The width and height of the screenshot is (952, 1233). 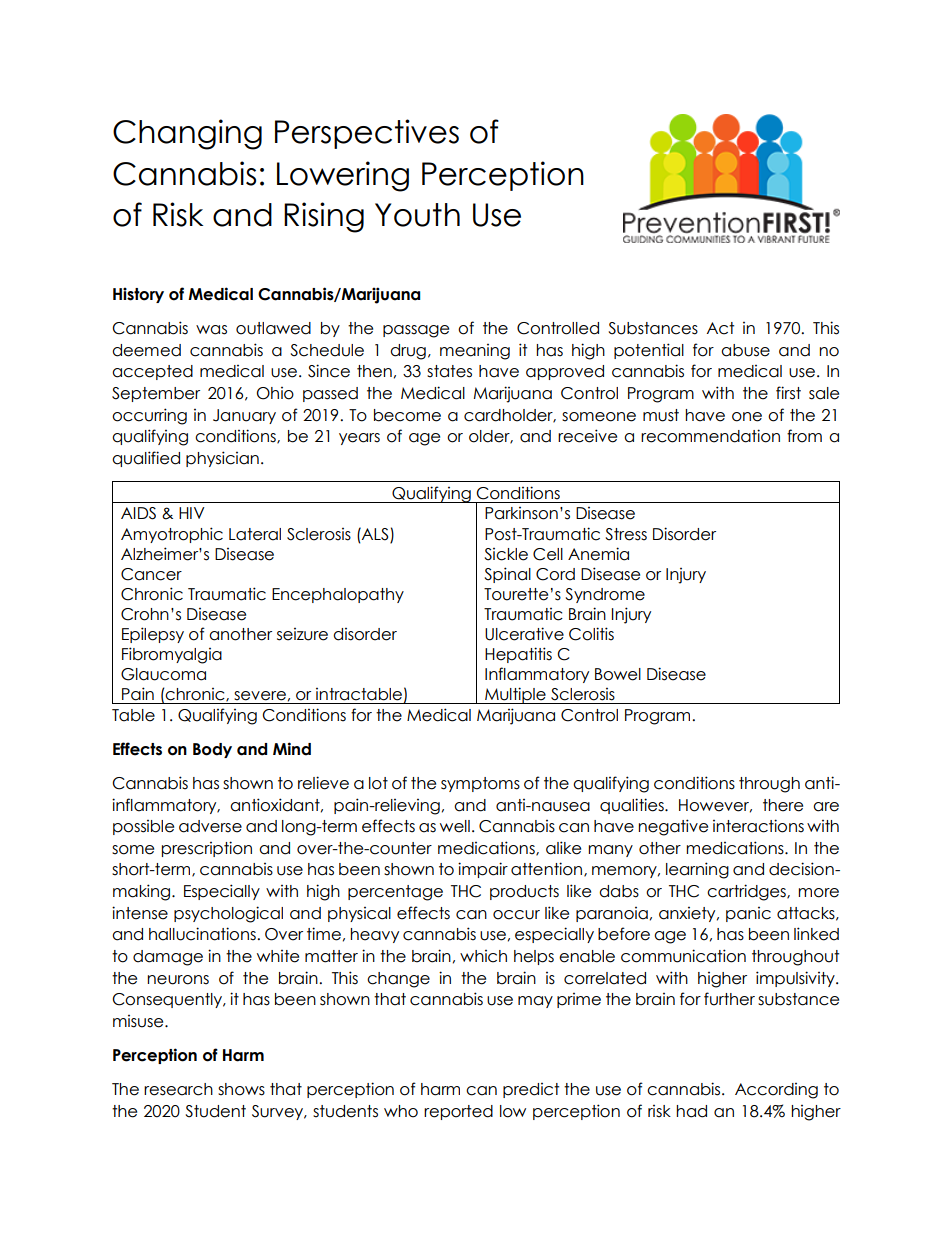 I want to click on impair, so click(x=483, y=870).
